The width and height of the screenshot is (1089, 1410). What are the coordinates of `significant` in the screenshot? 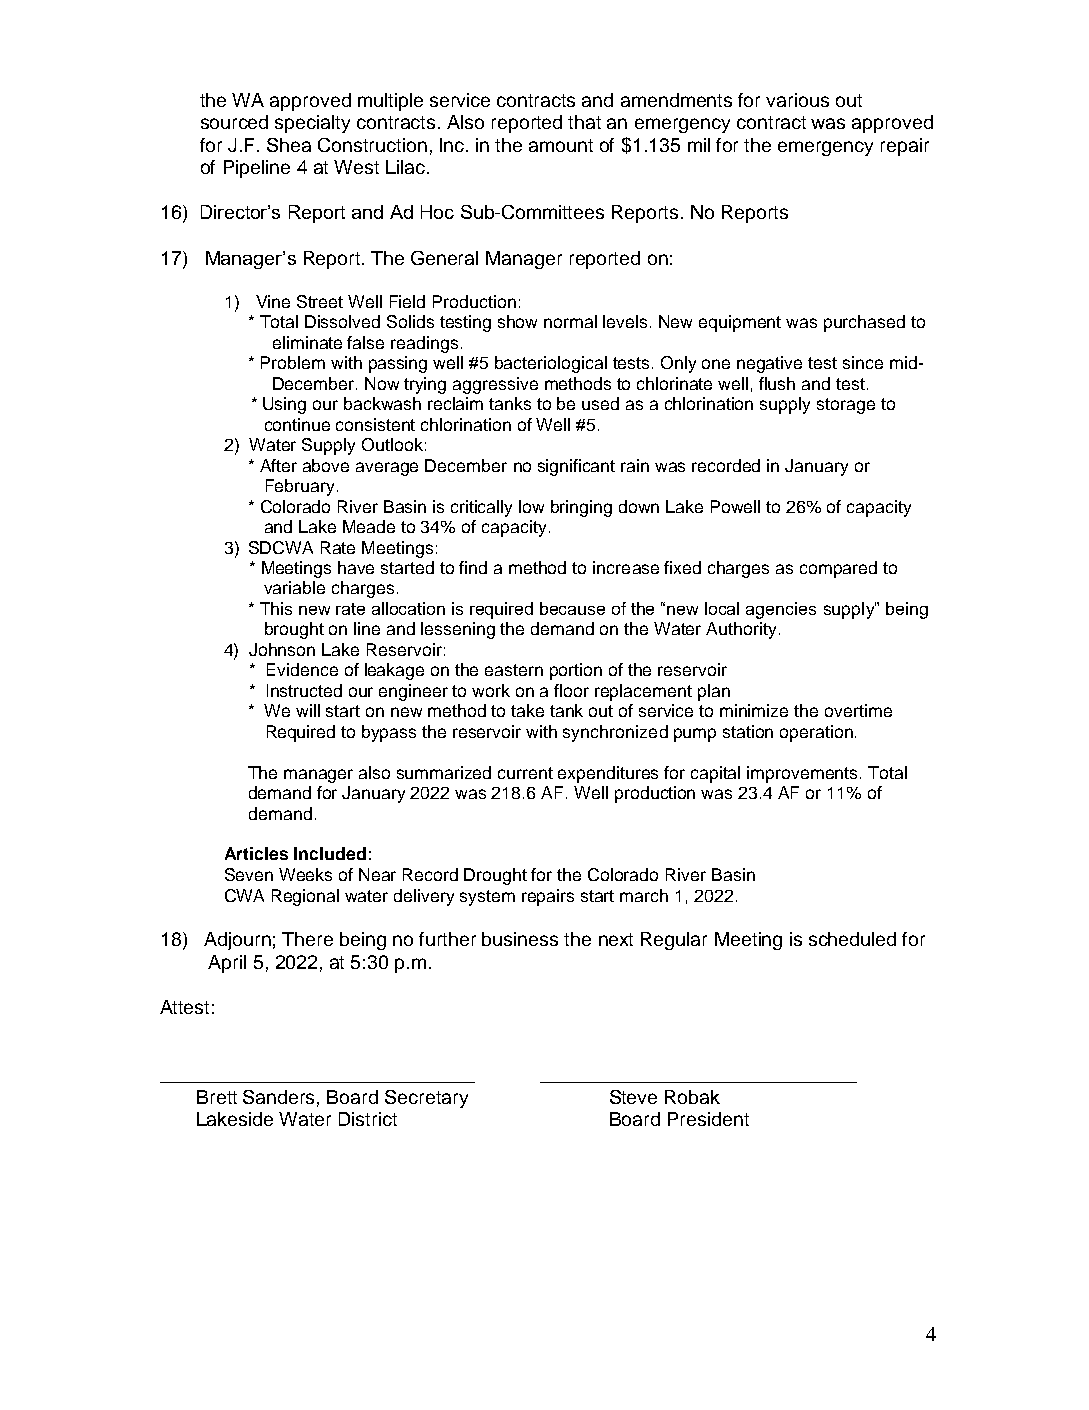 It's located at (576, 467).
